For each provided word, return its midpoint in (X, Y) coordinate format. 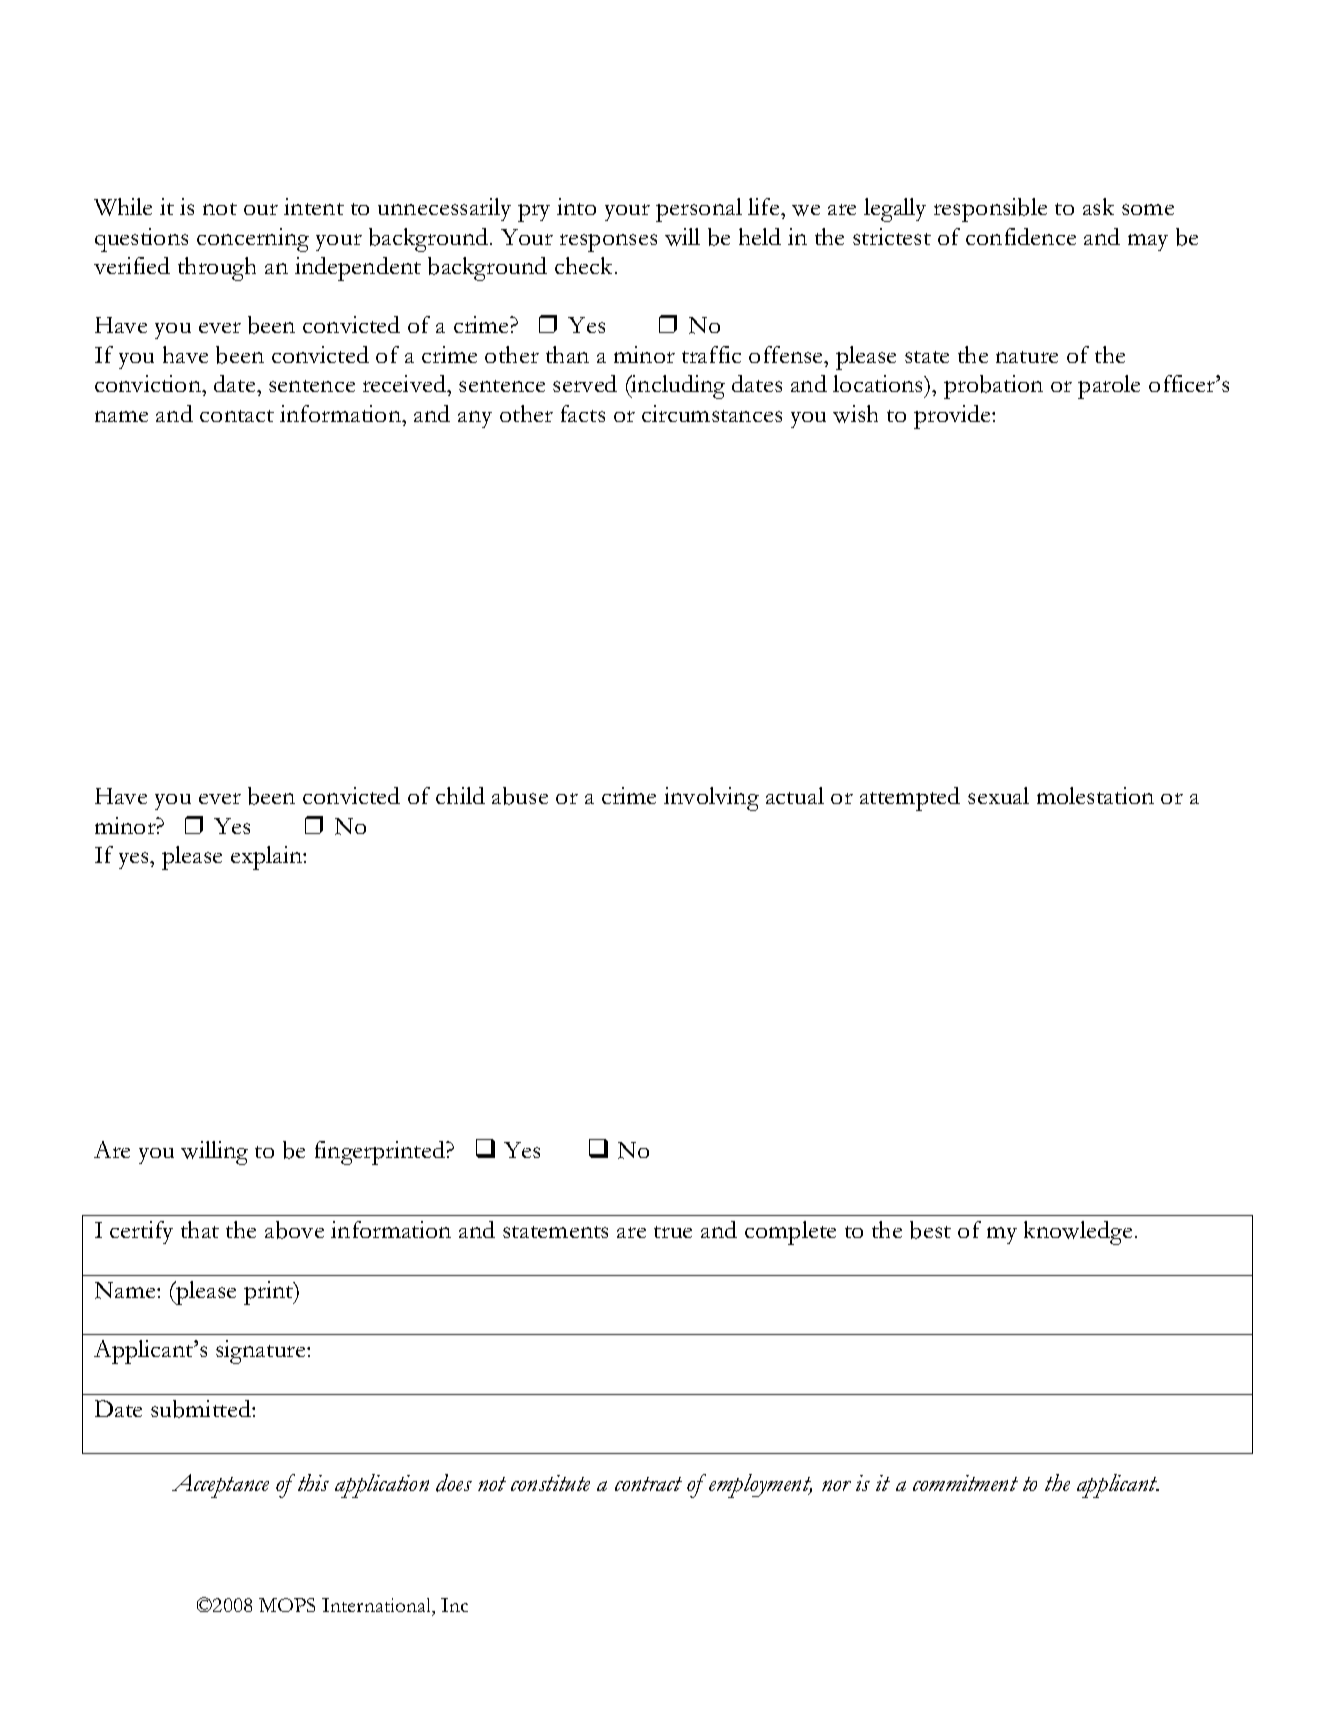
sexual (998, 795)
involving (711, 799)
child (460, 795)
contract (648, 1484)
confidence (1021, 236)
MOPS (287, 1605)
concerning (253, 240)
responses (608, 243)
